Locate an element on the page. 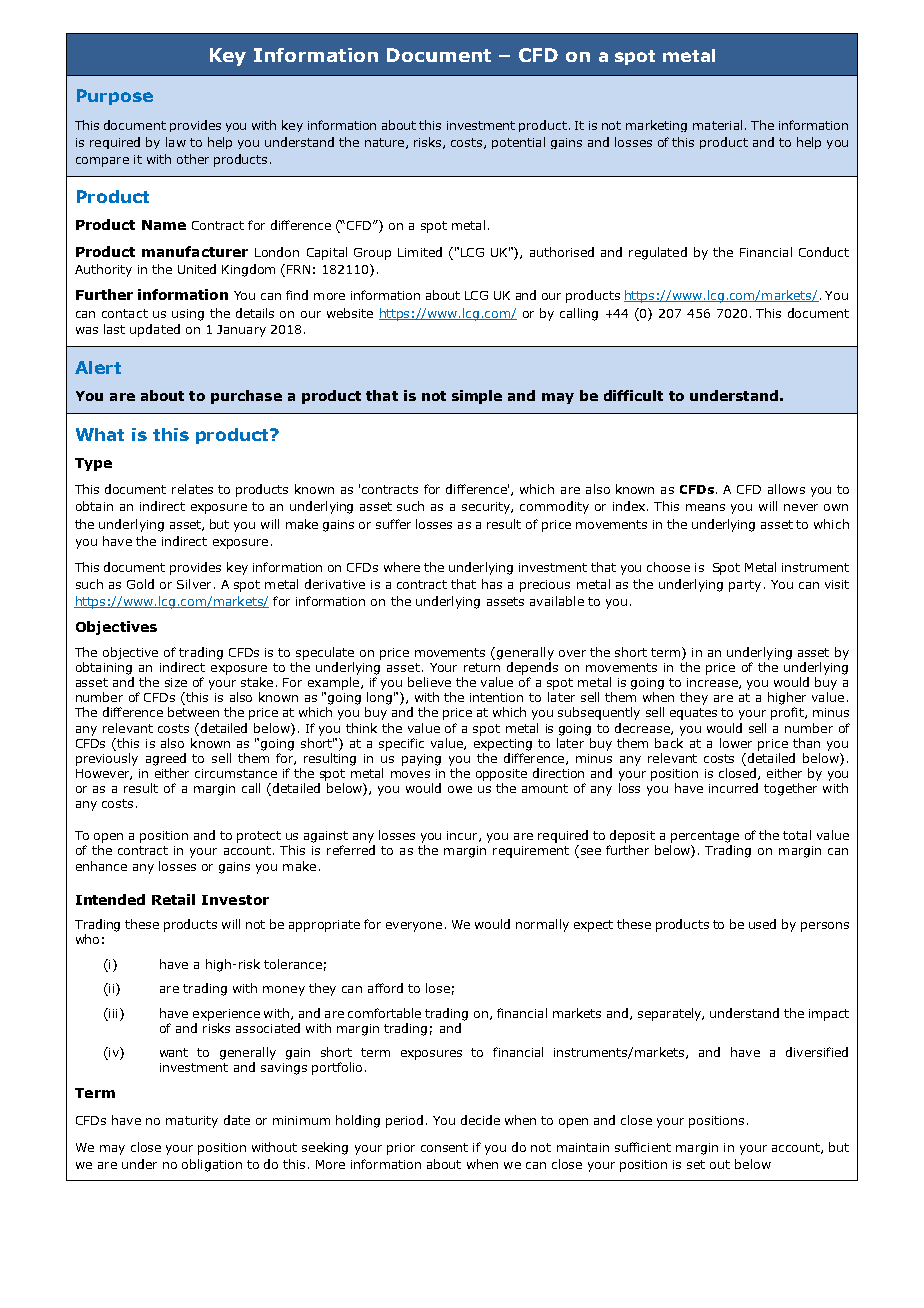 The height and width of the page is (1308, 924). Silver is located at coordinates (194, 584).
